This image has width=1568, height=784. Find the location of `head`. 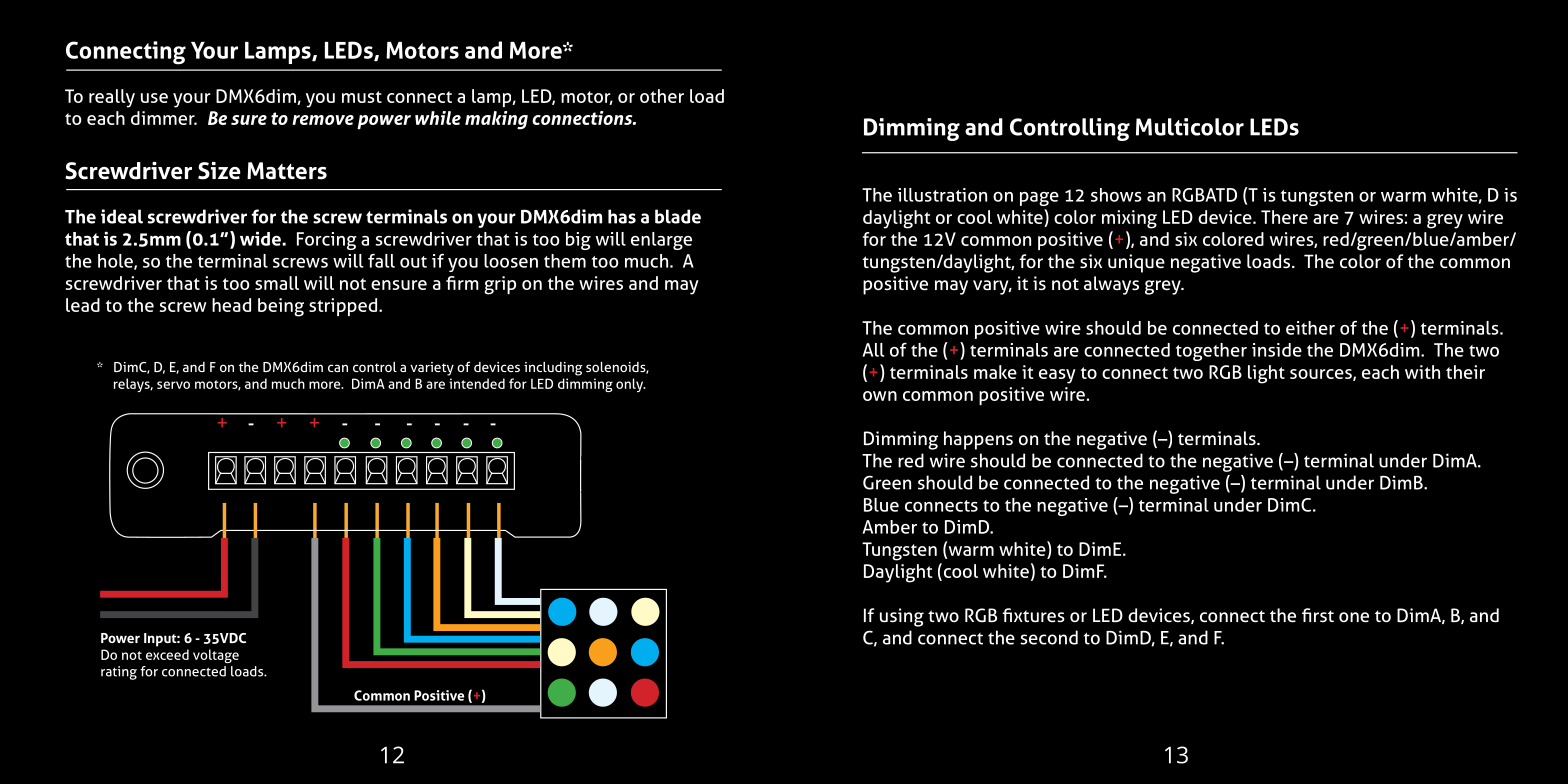

head is located at coordinates (231, 305).
